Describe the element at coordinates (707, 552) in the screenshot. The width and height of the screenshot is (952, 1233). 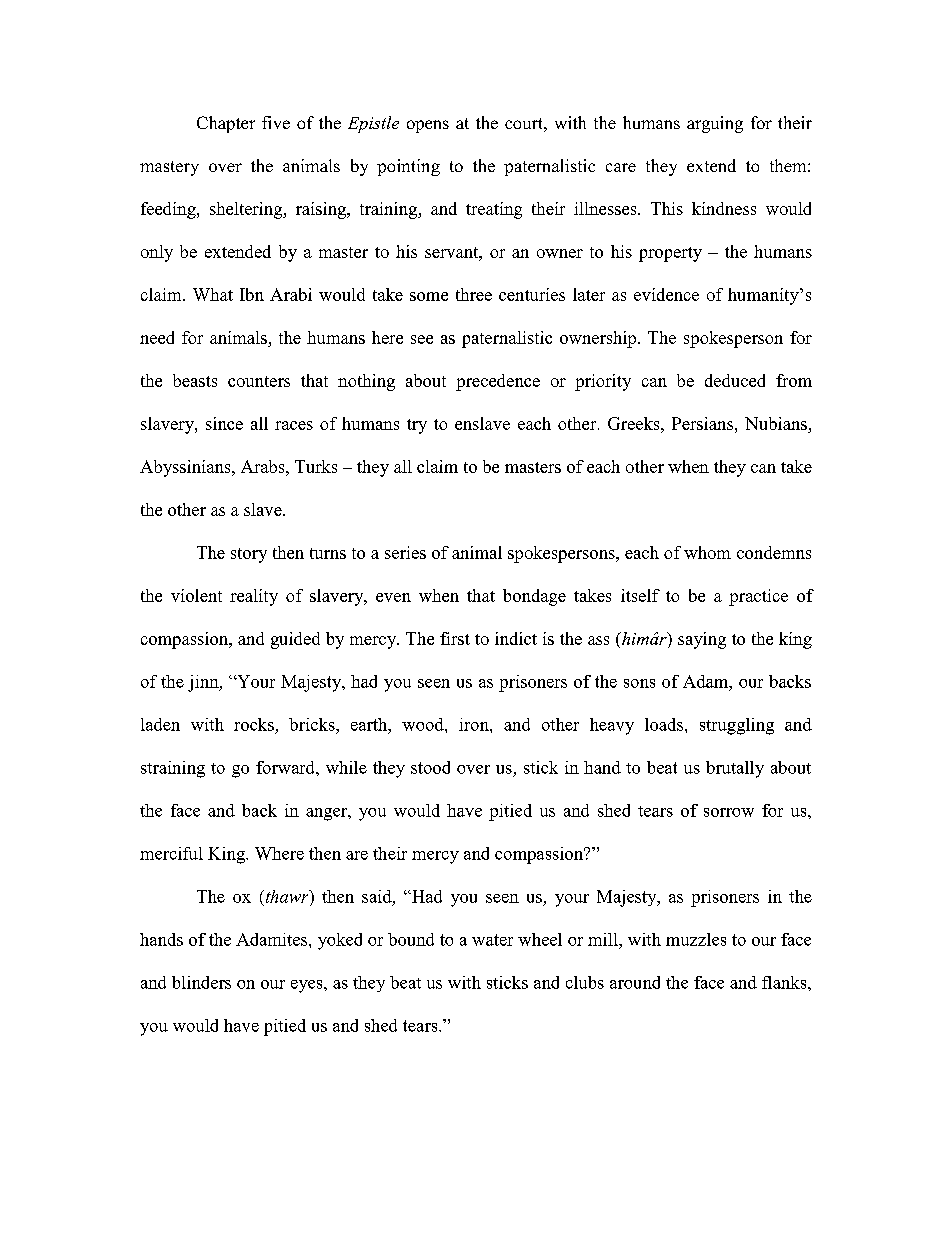
I see `whom` at that location.
